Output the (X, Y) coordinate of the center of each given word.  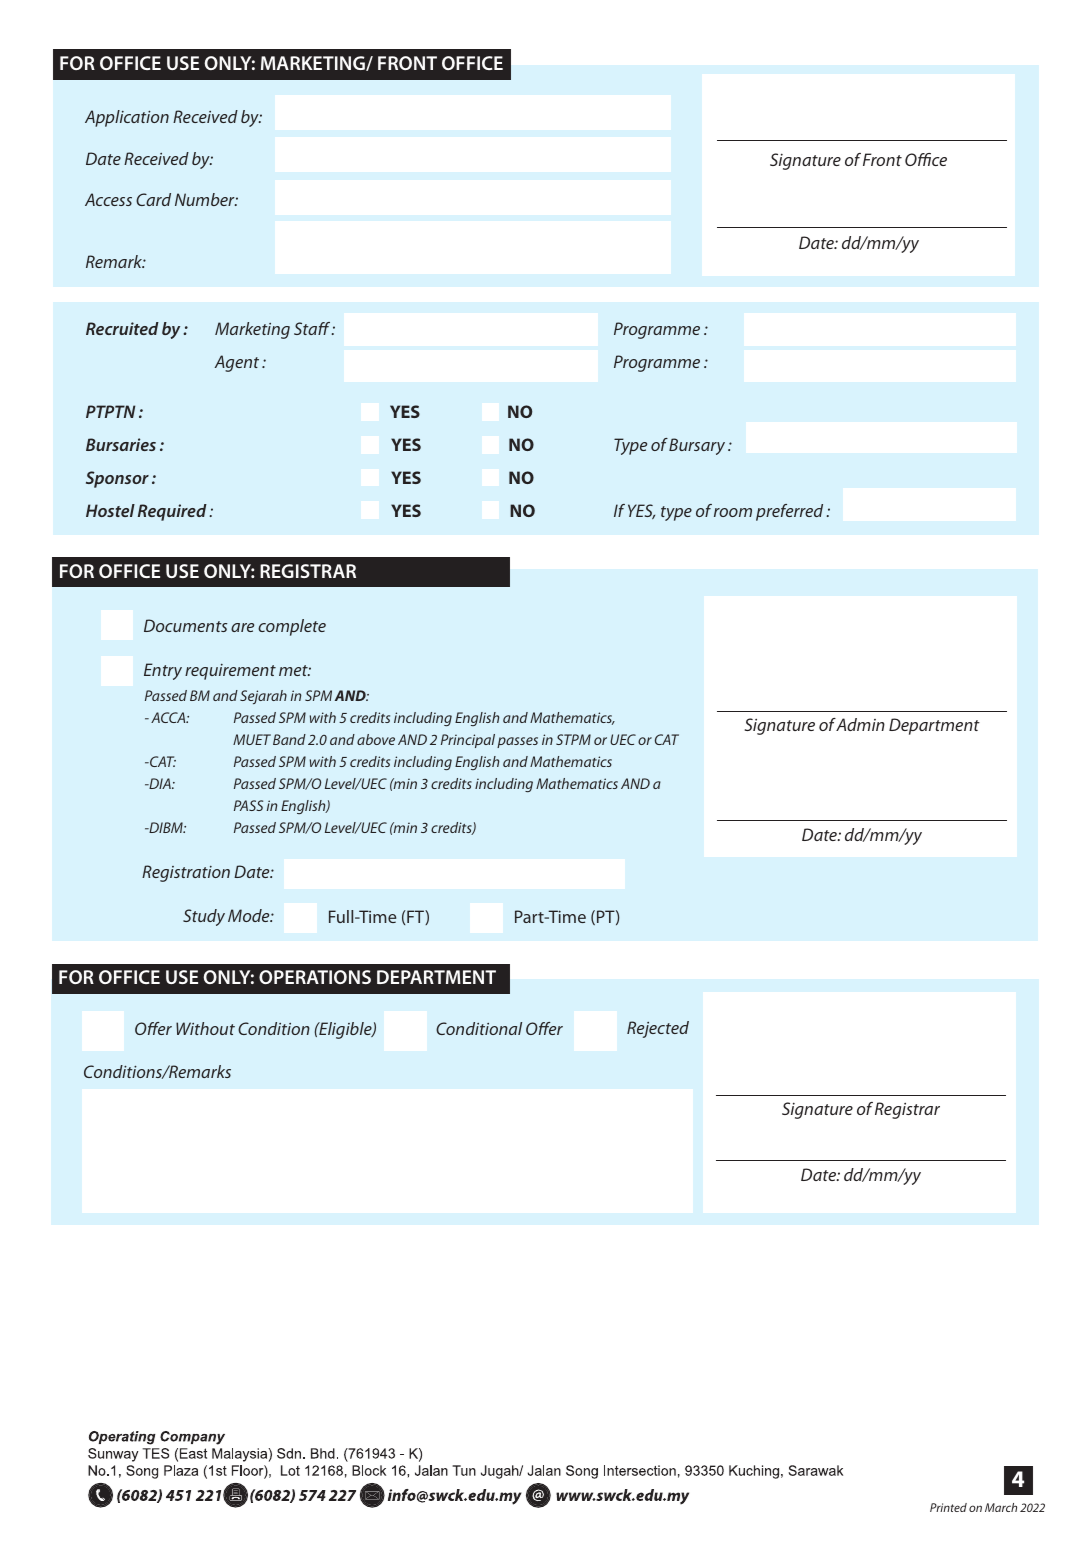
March (1001, 1507)
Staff (313, 328)
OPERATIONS (315, 977)
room (733, 512)
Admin (860, 724)
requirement (230, 672)
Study (204, 917)
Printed (948, 1507)
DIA (160, 783)
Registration (186, 873)
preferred (789, 512)
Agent (237, 363)
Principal (468, 741)
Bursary (697, 446)
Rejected (658, 1029)
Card (153, 199)
